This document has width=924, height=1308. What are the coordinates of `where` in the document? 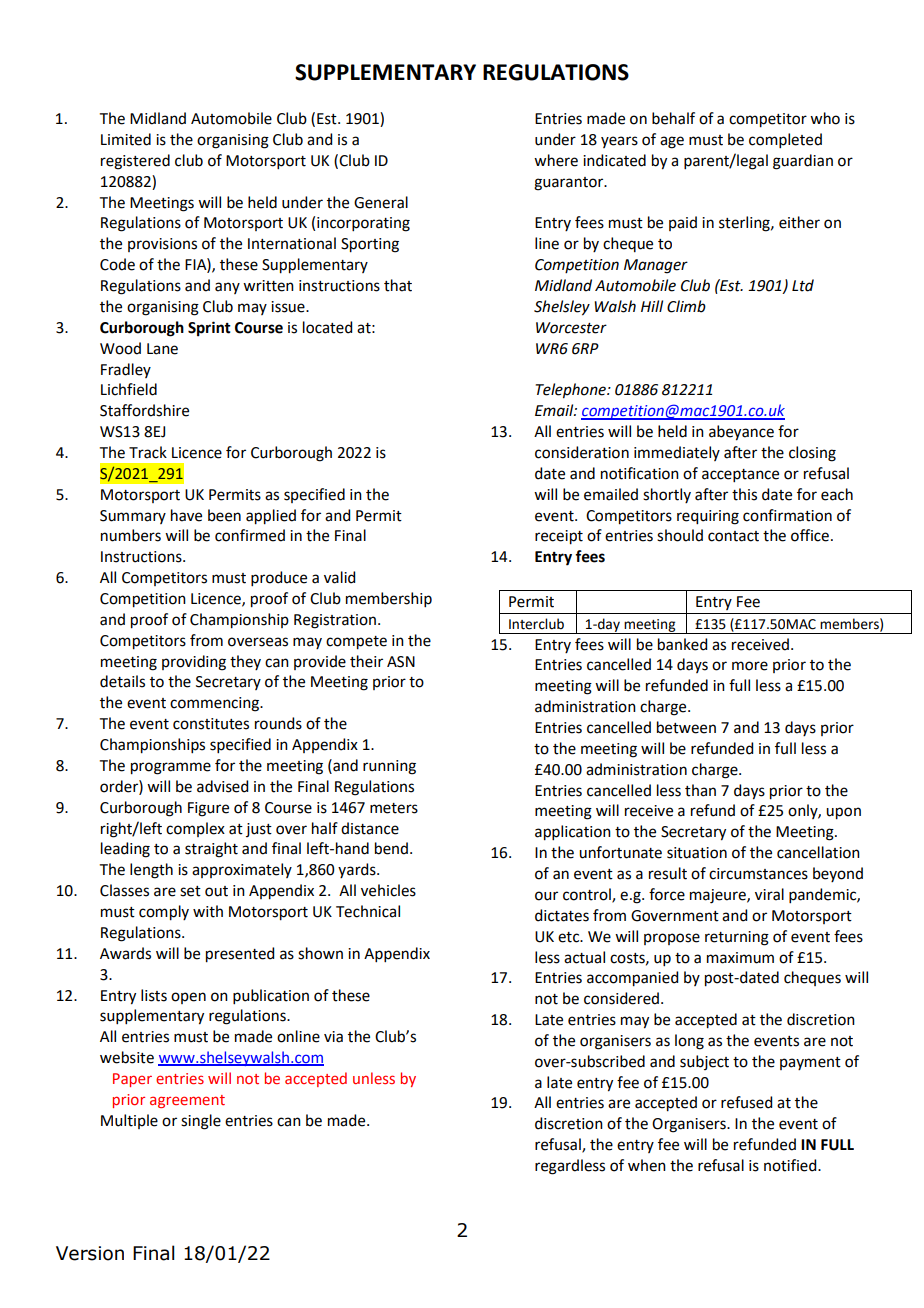 It's located at (556, 160).
